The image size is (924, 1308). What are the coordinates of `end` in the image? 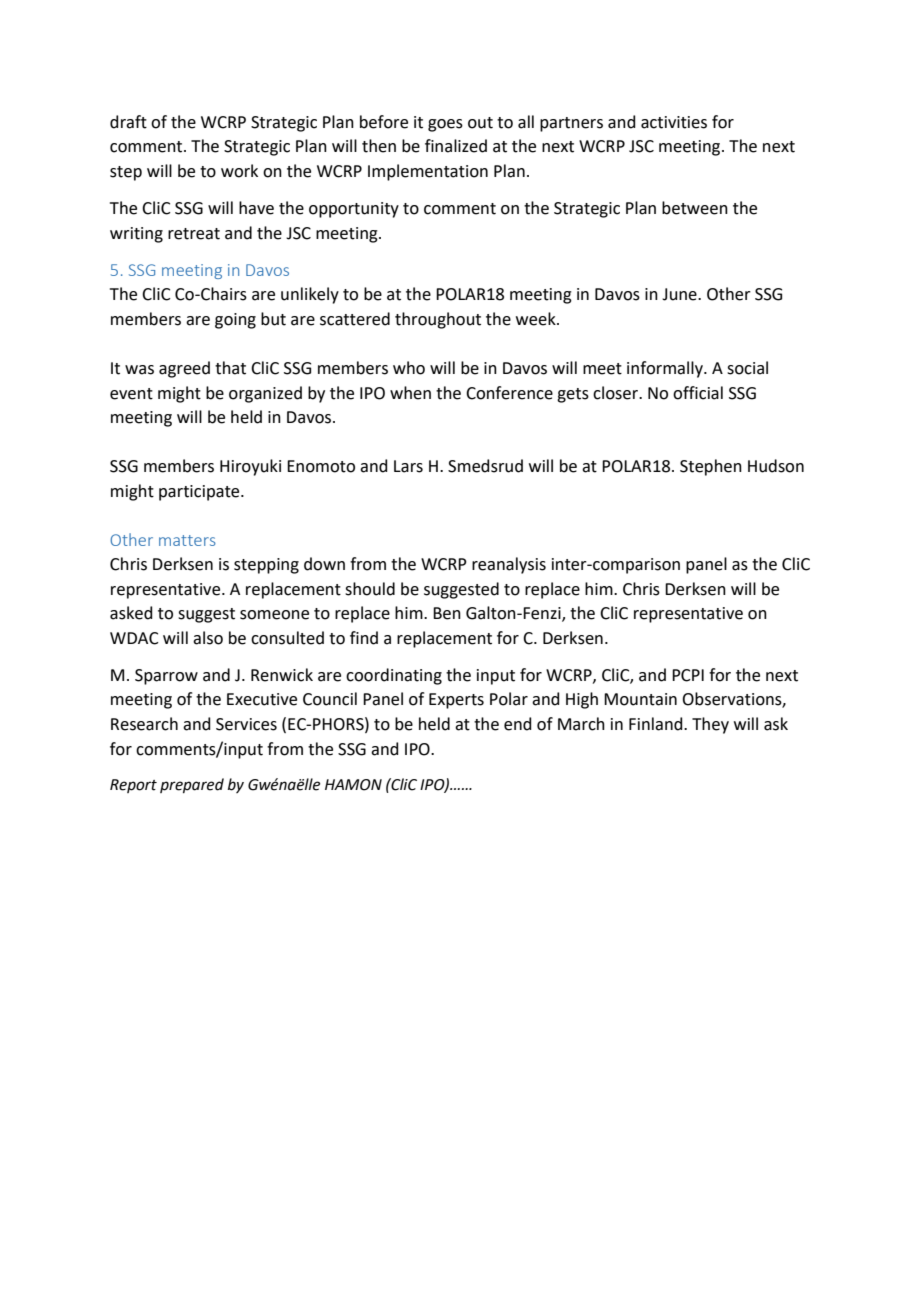 It's located at (518, 724).
